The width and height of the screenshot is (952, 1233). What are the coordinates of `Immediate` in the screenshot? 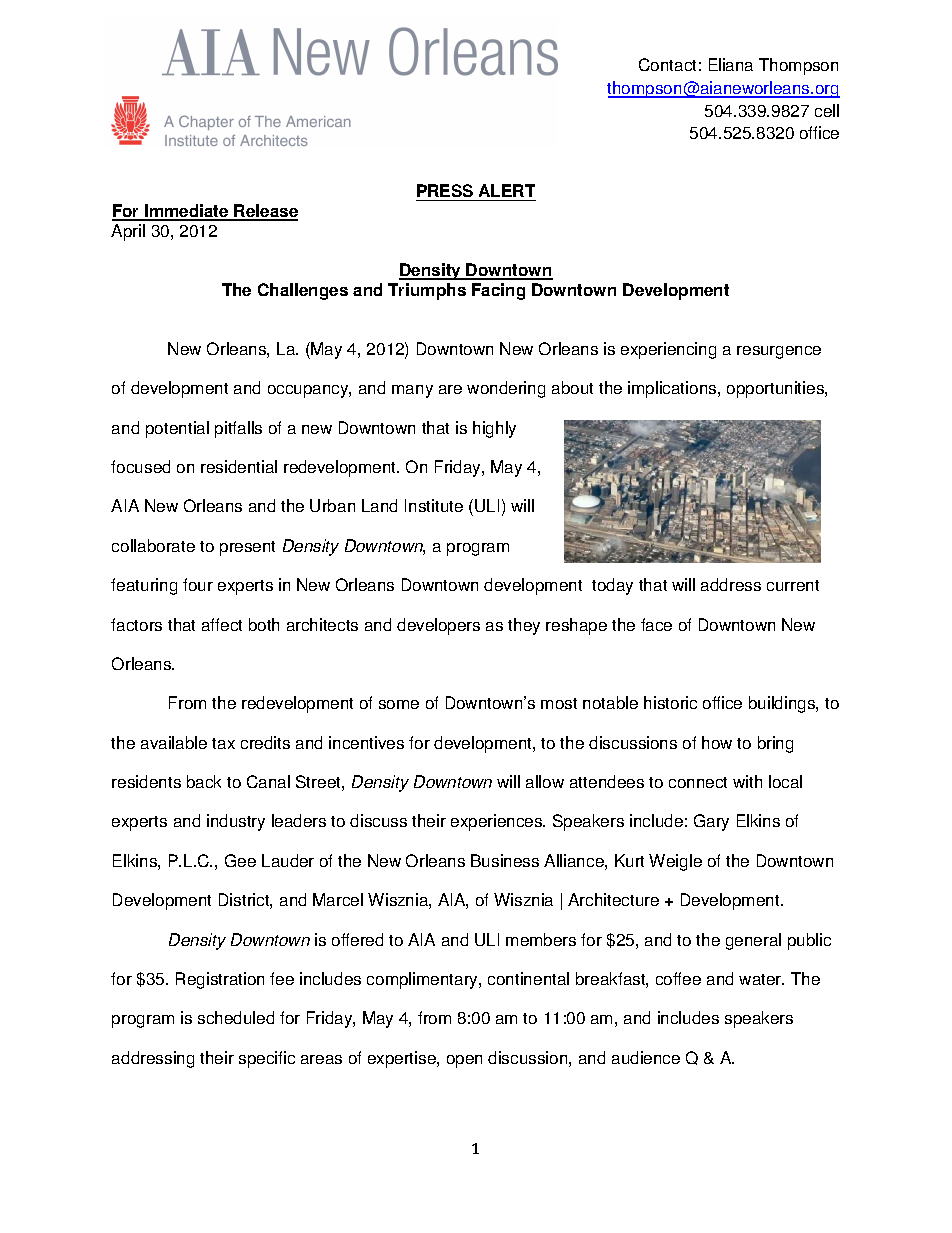 It's located at (187, 212).
